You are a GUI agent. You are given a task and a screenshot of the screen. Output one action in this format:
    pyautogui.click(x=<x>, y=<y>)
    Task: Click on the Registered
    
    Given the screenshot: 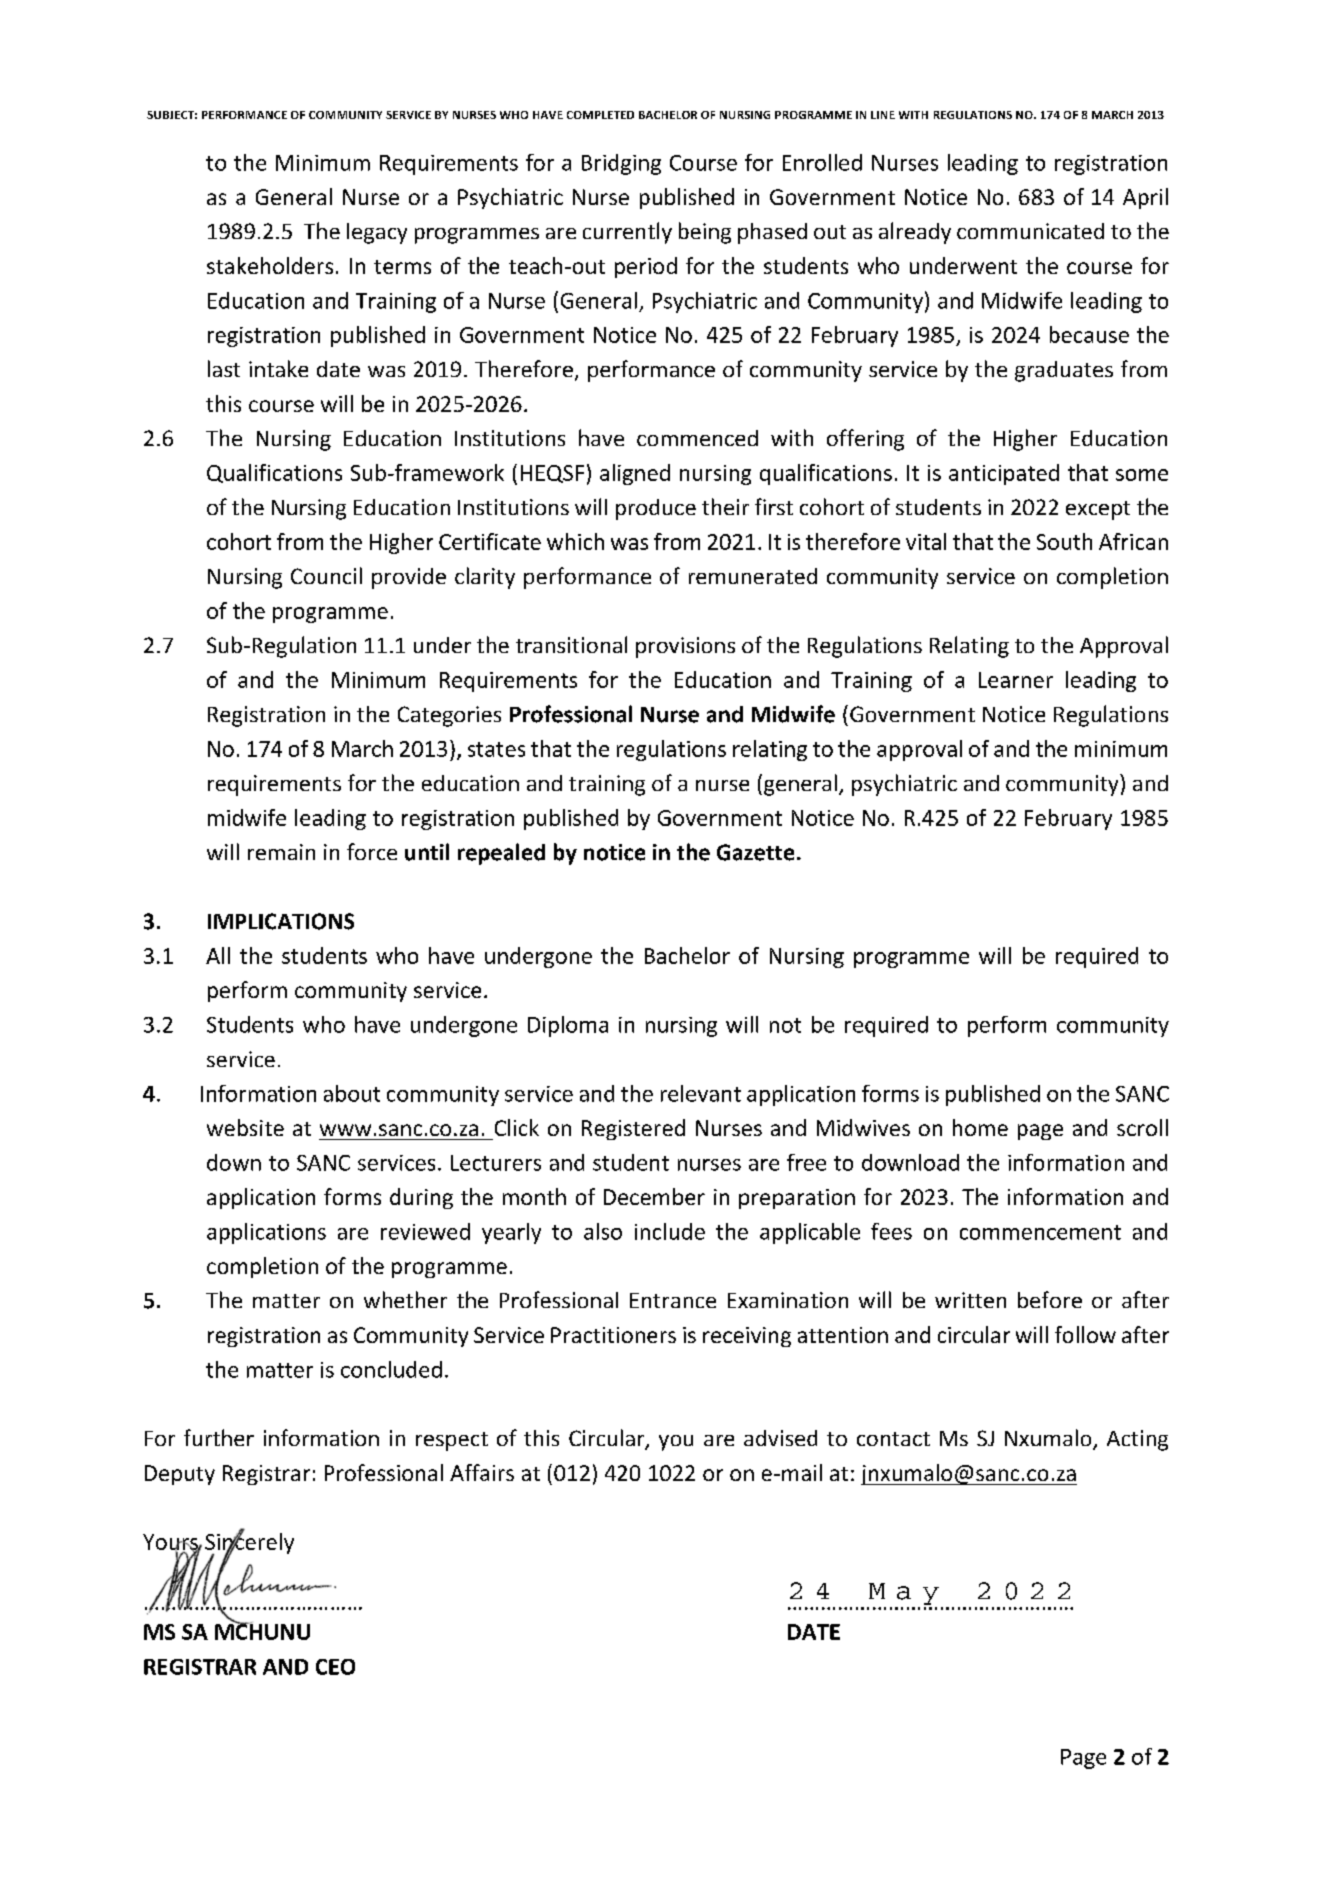 What is the action you would take?
    pyautogui.click(x=633, y=1129)
